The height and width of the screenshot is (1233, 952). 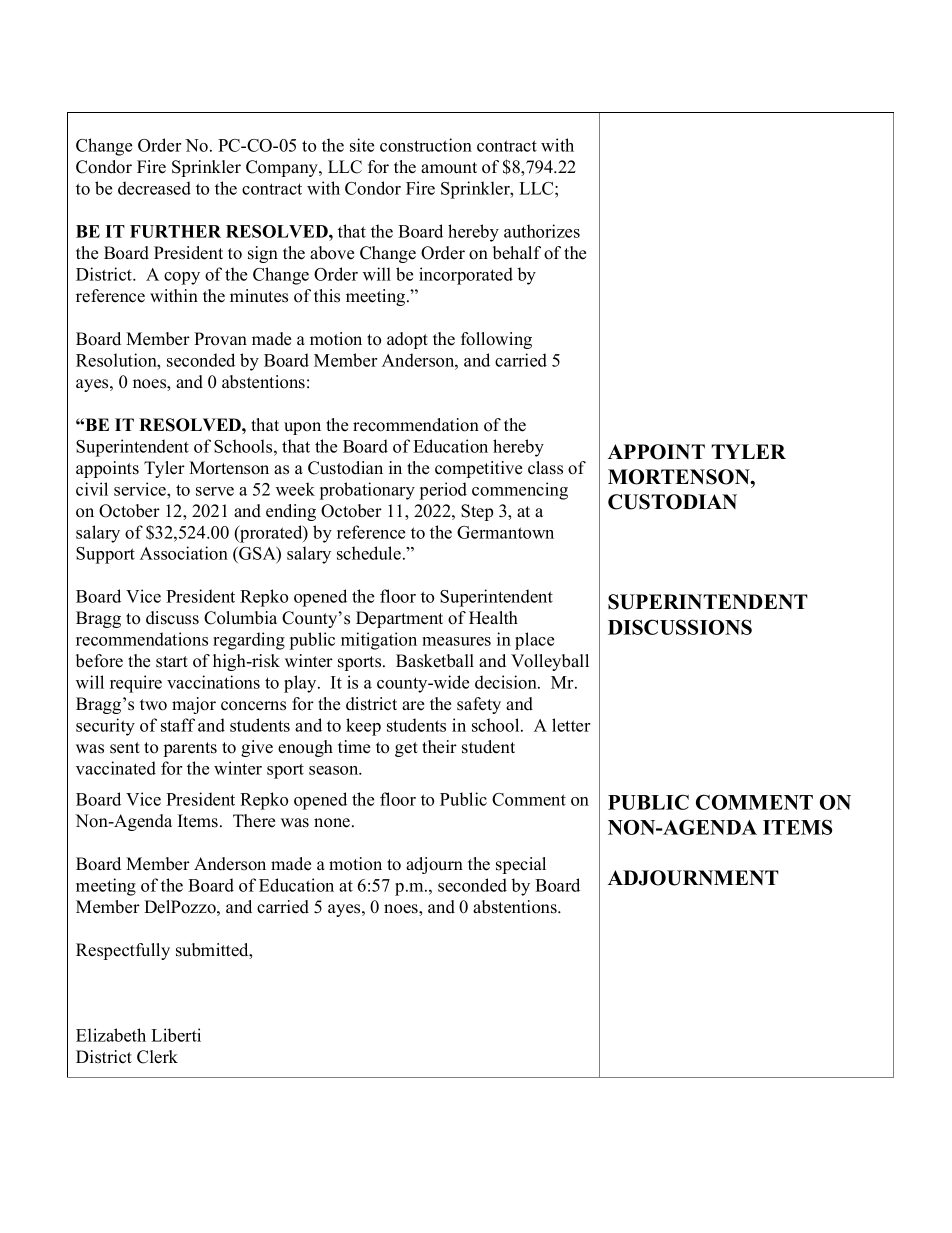 I want to click on Clerk, so click(x=157, y=1057).
